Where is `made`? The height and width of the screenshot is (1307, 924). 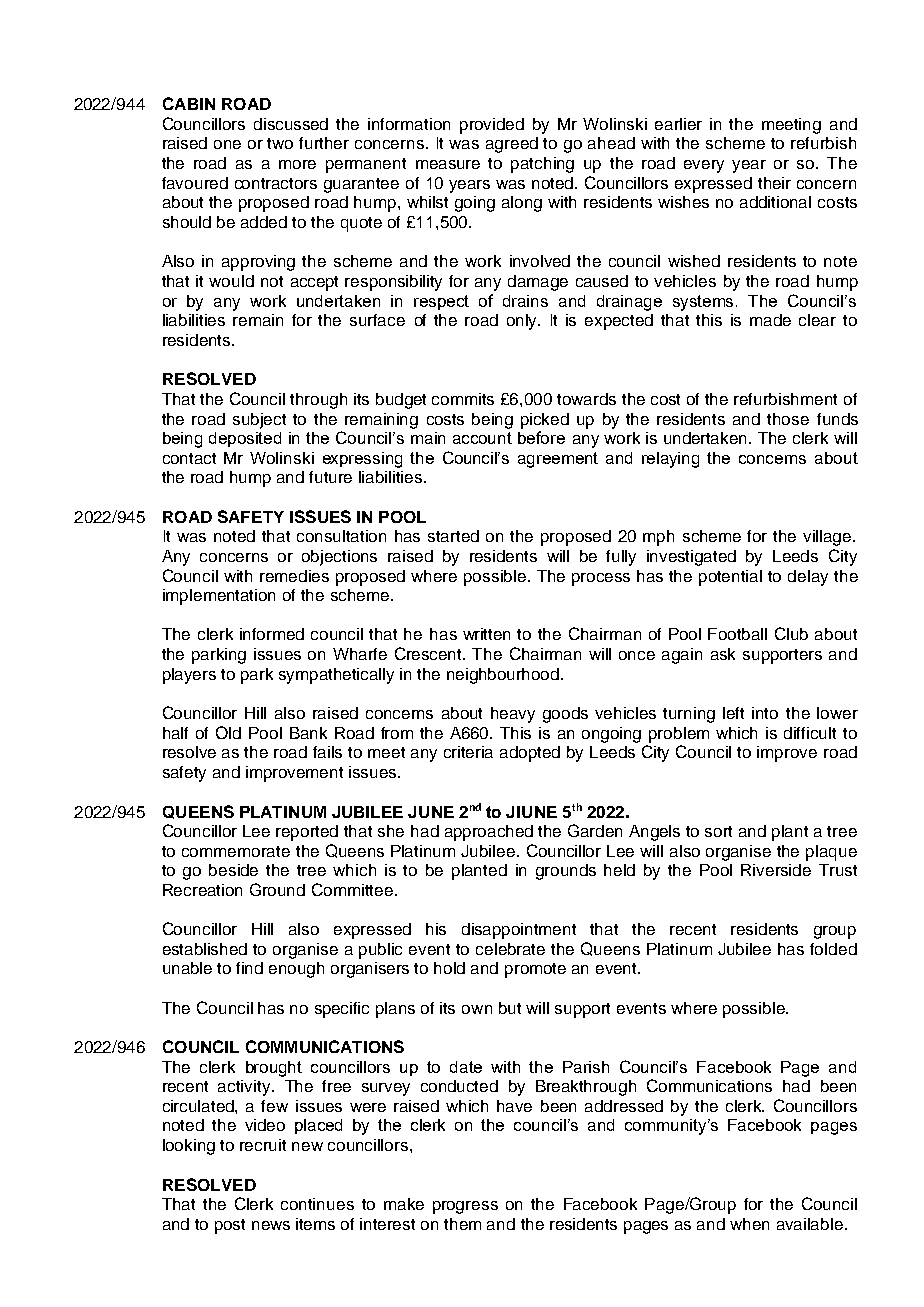
made is located at coordinates (770, 320).
